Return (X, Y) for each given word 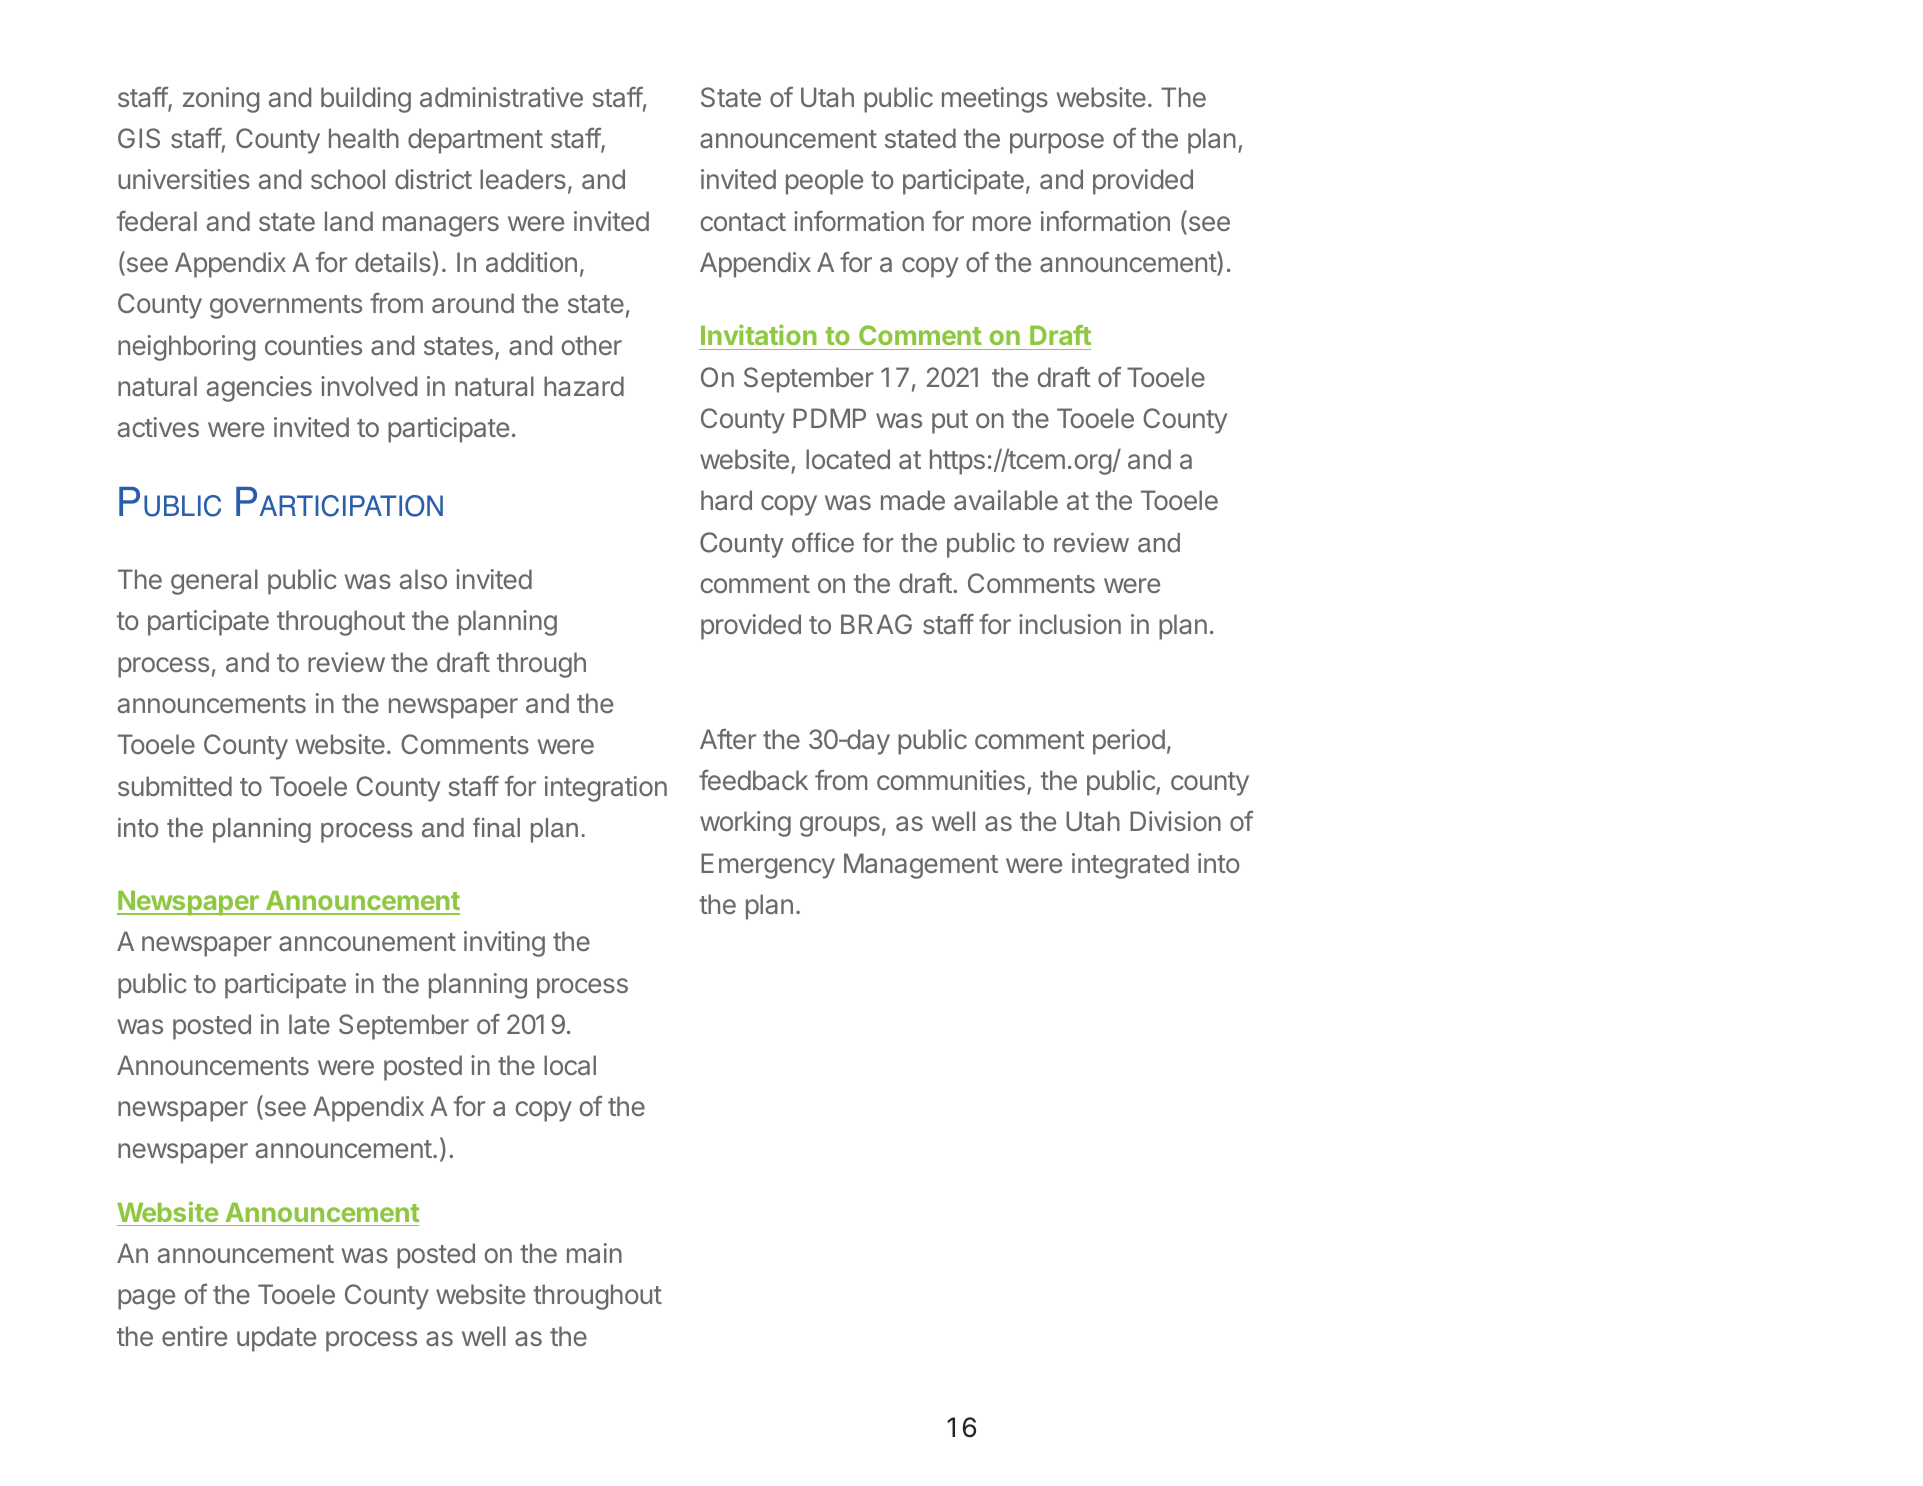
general (214, 582)
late (309, 1024)
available (1006, 500)
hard (726, 500)
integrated (1130, 866)
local (570, 1065)
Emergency (768, 866)
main (594, 1253)
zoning (221, 100)
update (276, 1339)
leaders (523, 179)
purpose (1057, 143)
